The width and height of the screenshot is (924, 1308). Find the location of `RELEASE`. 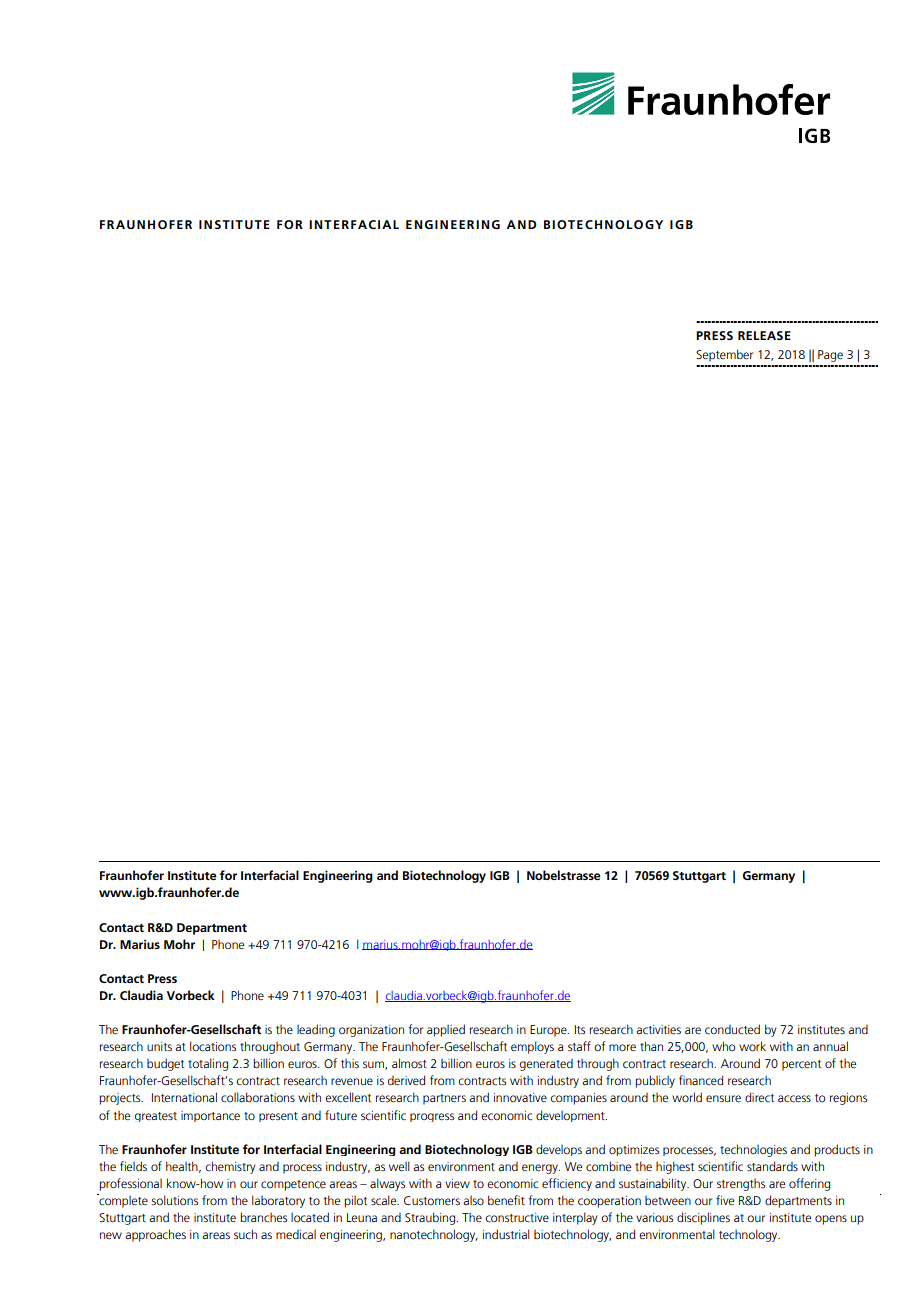

RELEASE is located at coordinates (764, 335).
